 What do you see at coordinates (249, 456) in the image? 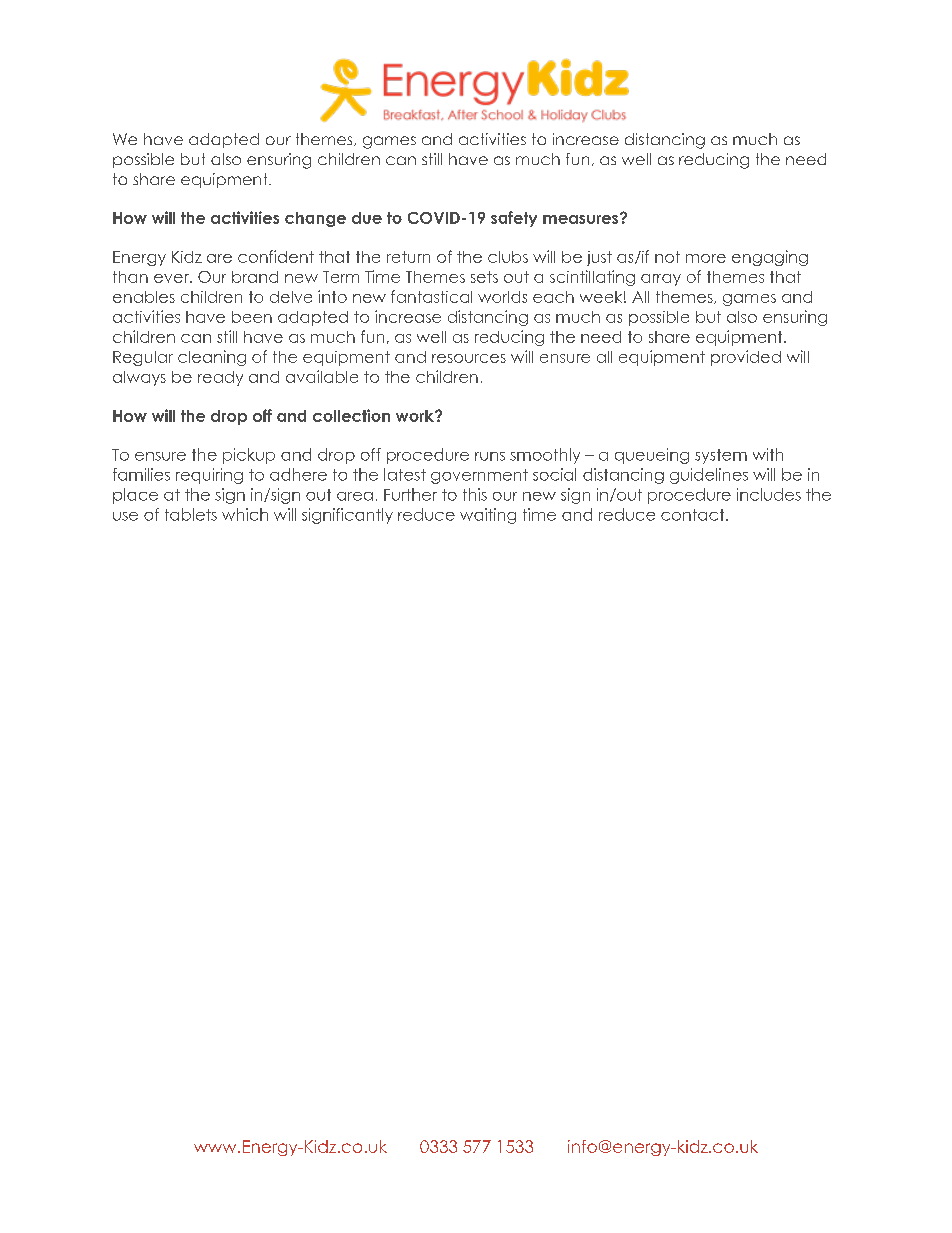
I see `pickup` at bounding box center [249, 456].
